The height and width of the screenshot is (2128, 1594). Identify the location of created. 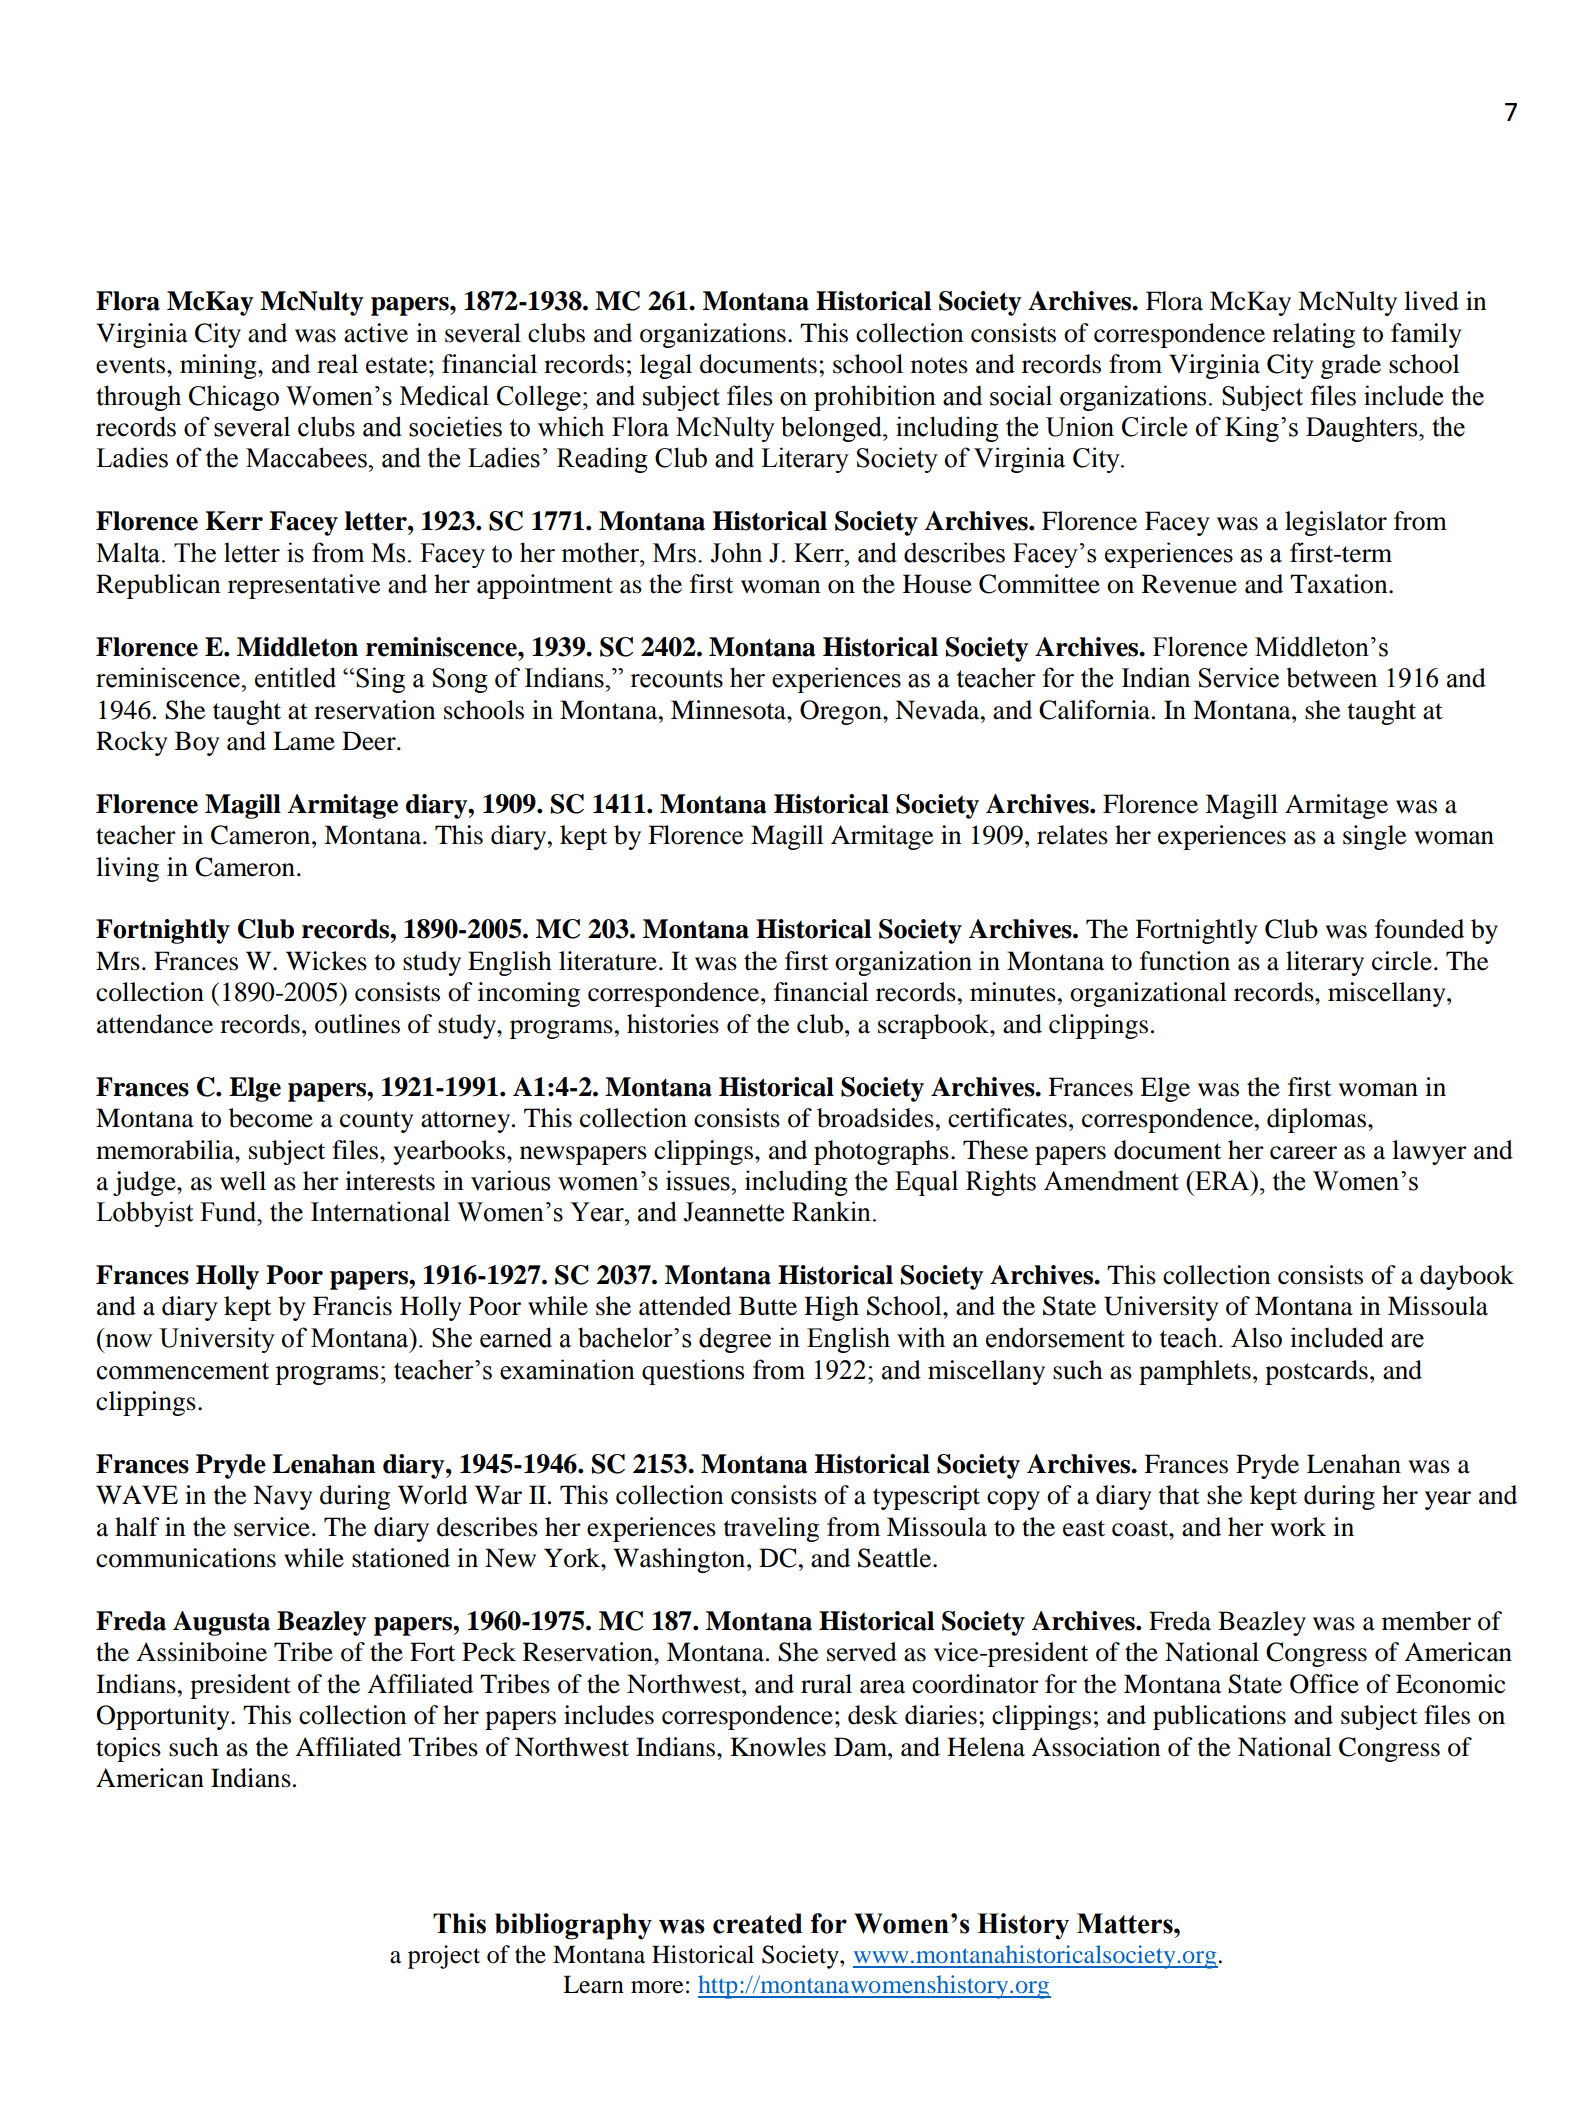
(758, 1923).
